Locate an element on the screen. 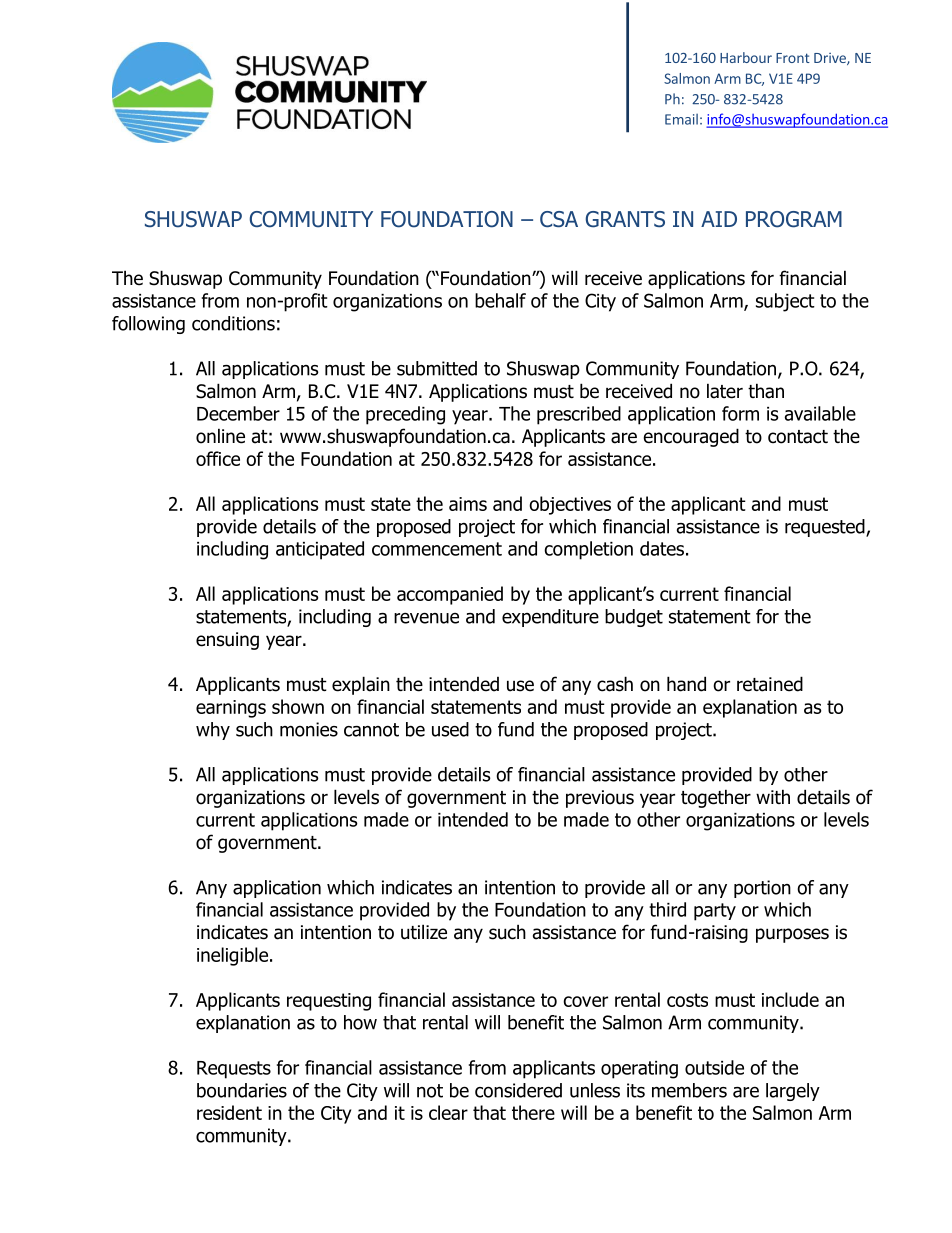  dates is located at coordinates (662, 548).
